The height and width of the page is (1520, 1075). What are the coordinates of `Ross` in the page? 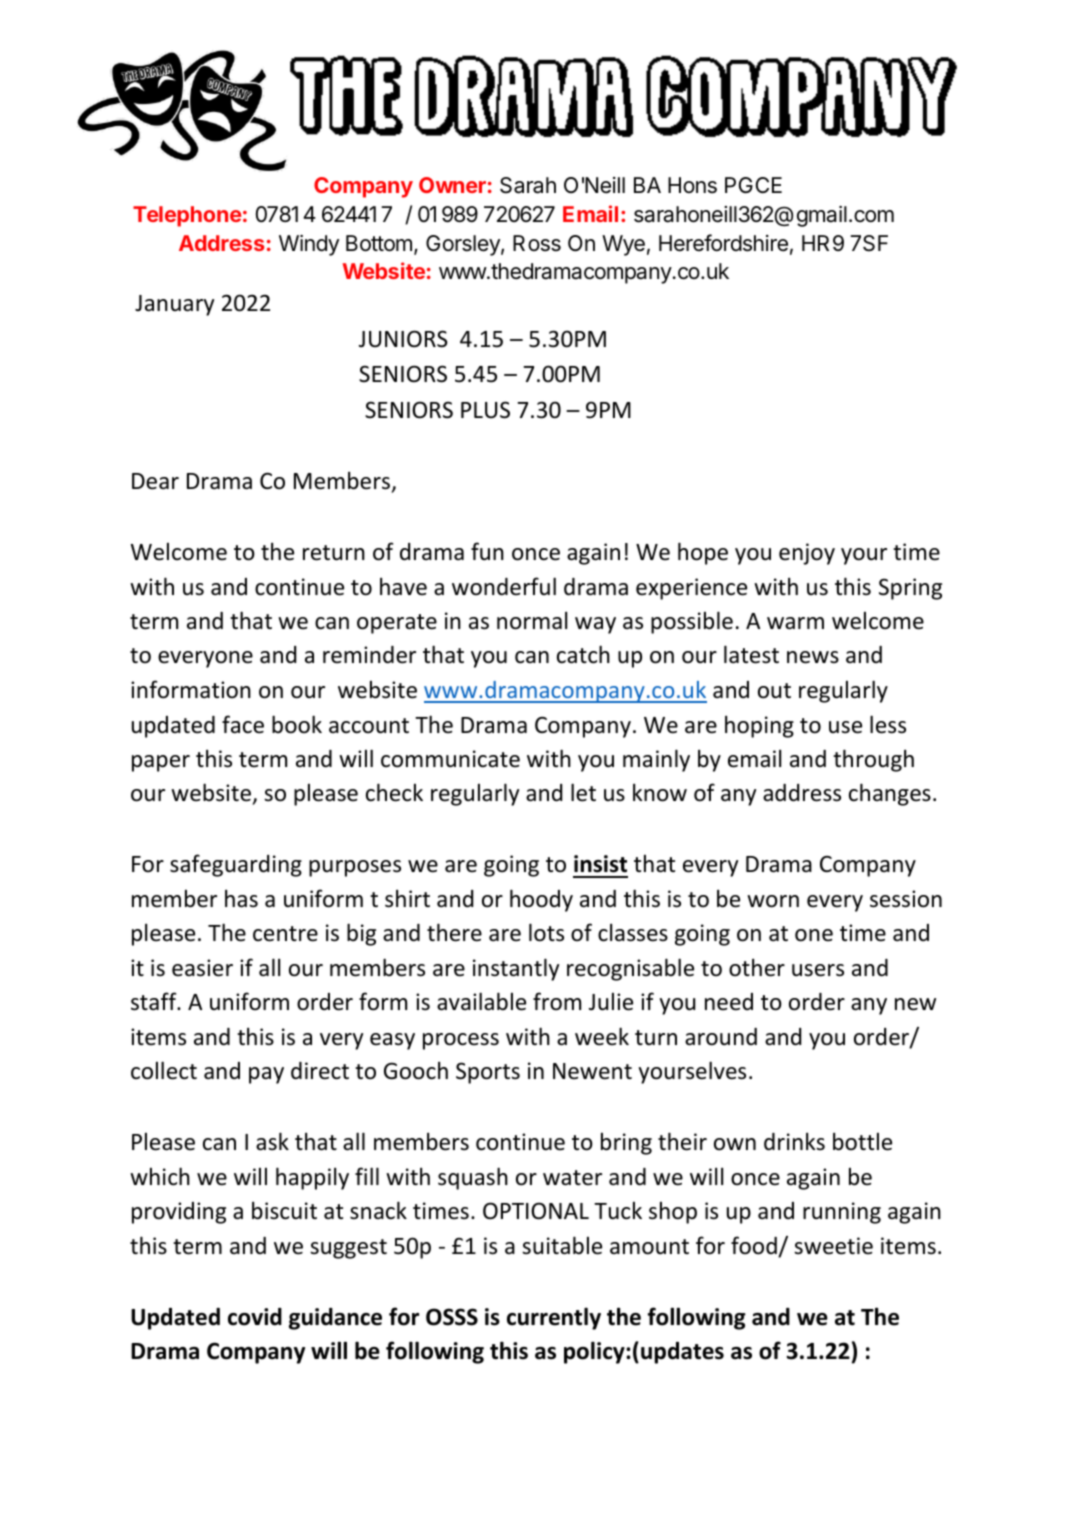 It's located at (537, 243).
